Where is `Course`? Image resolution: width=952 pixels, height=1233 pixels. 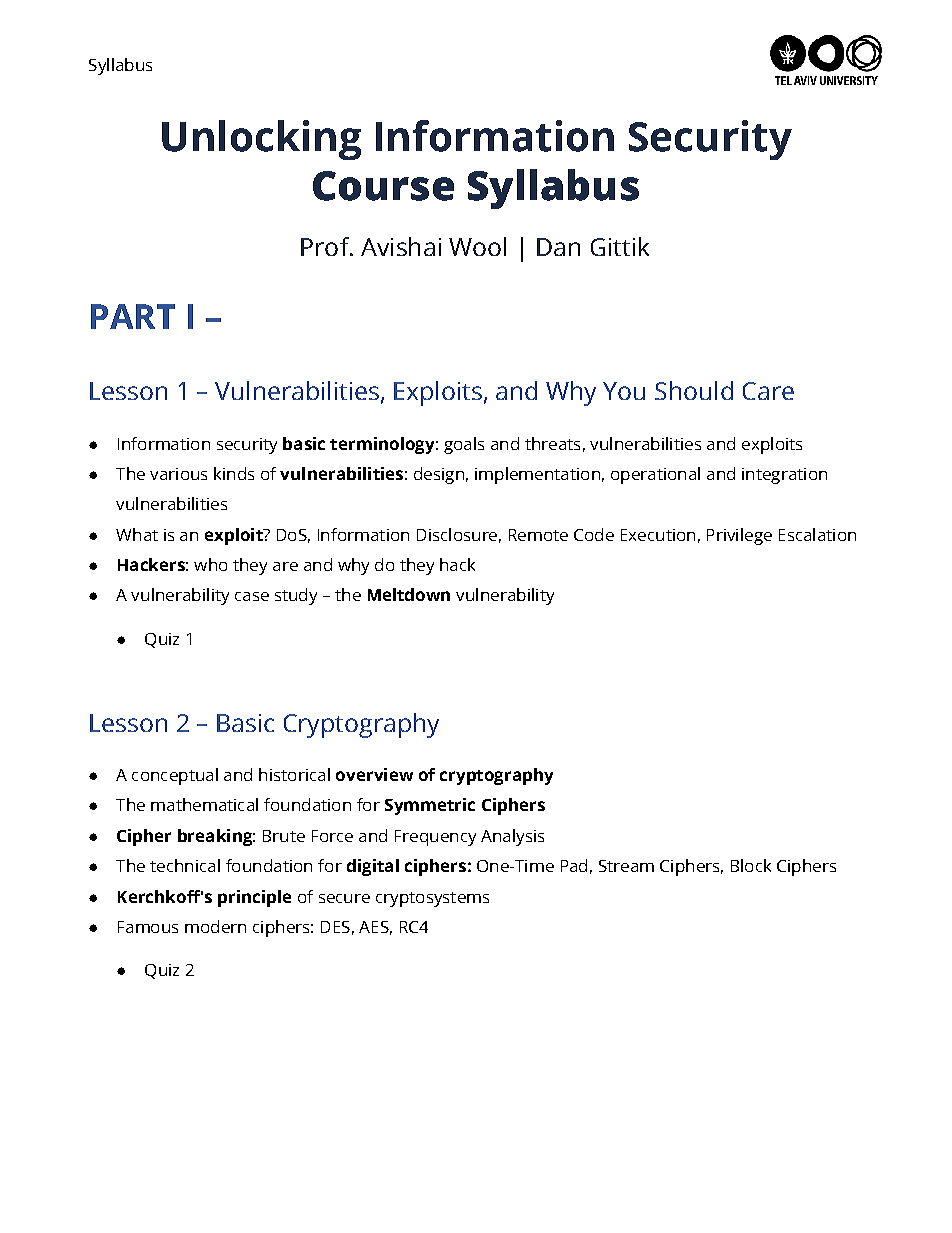 Course is located at coordinates (383, 186).
